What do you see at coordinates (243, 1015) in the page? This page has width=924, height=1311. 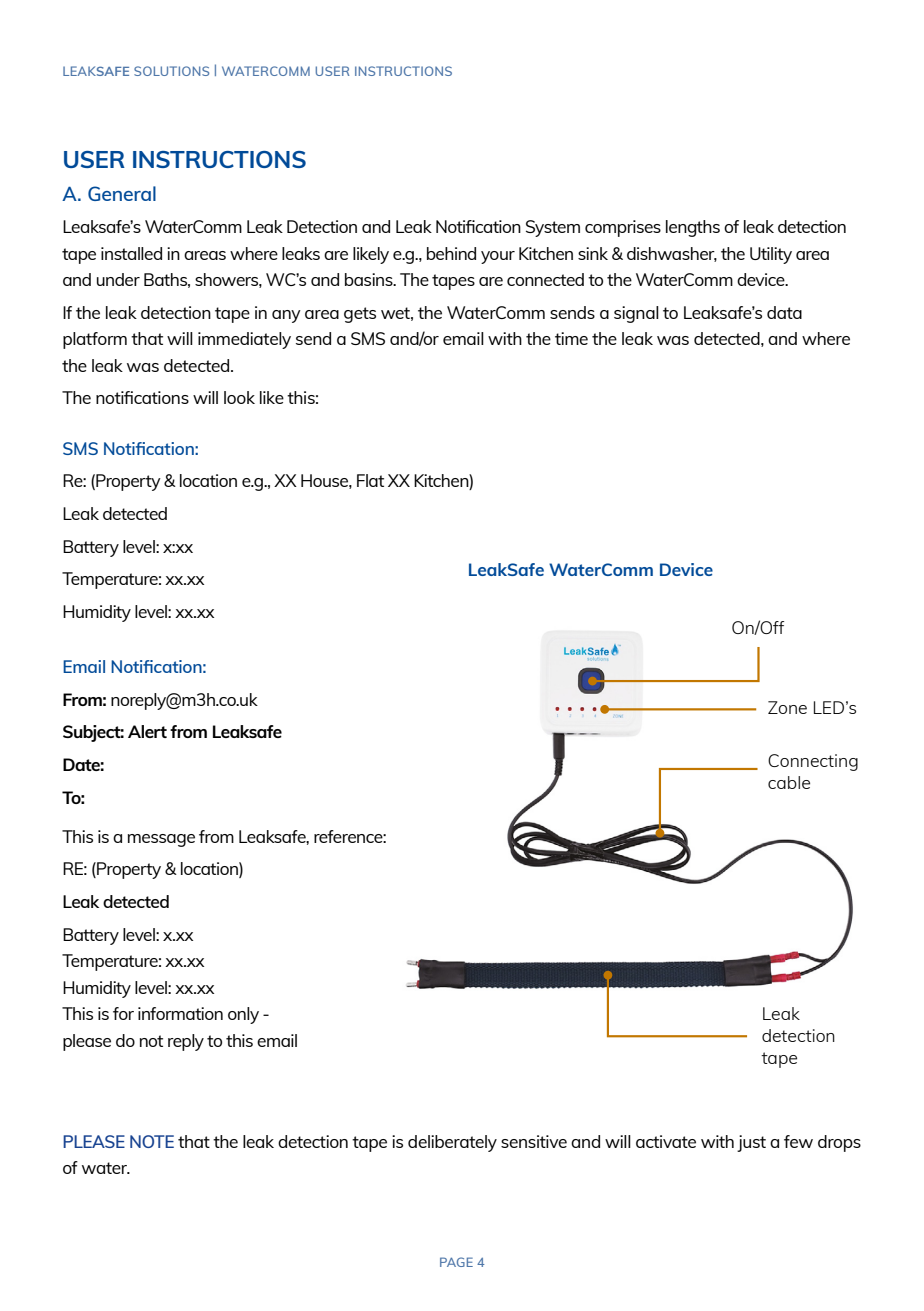 I see `only` at bounding box center [243, 1015].
